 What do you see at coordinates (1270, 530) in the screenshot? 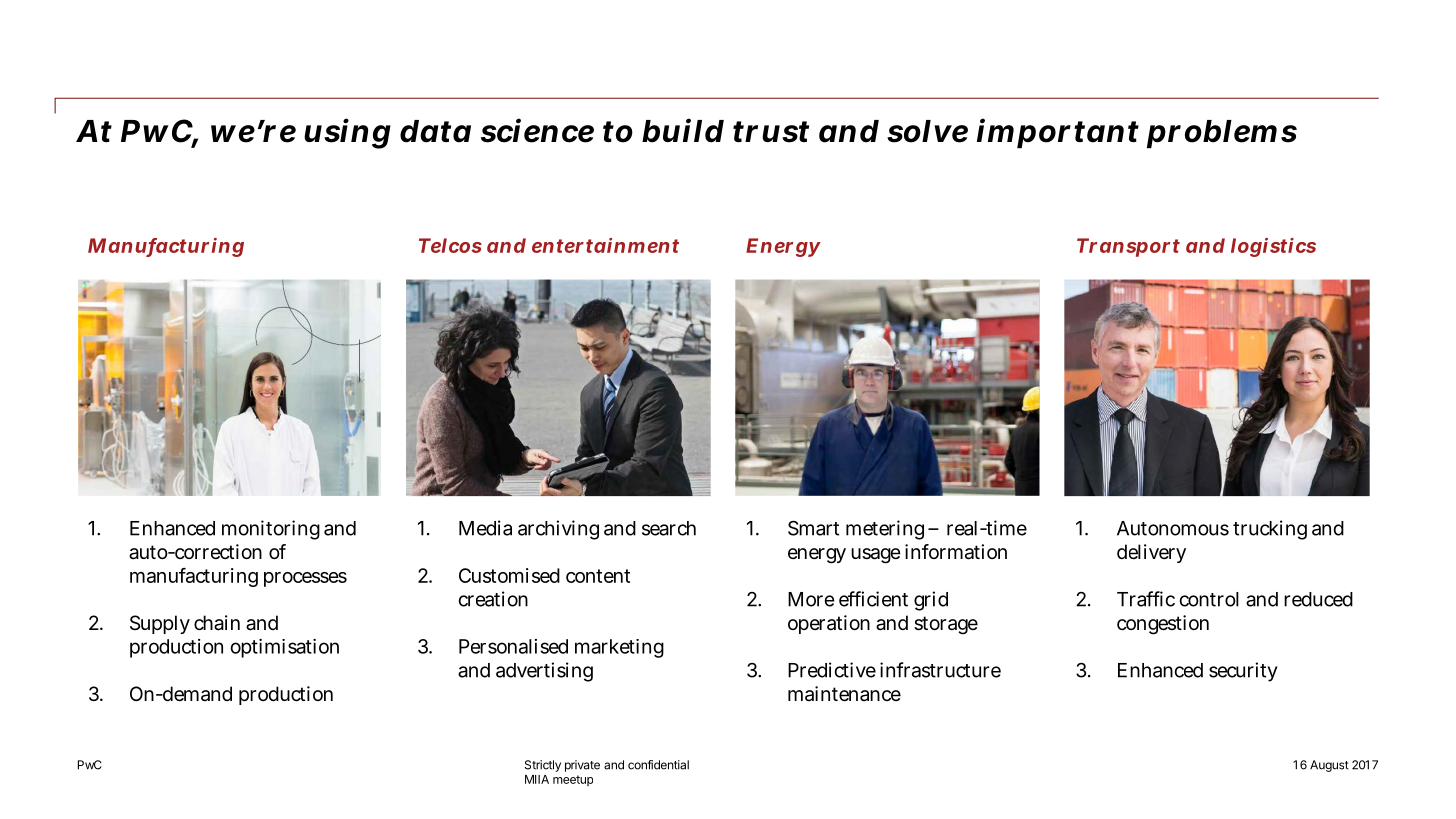
I see `trucking` at bounding box center [1270, 530].
